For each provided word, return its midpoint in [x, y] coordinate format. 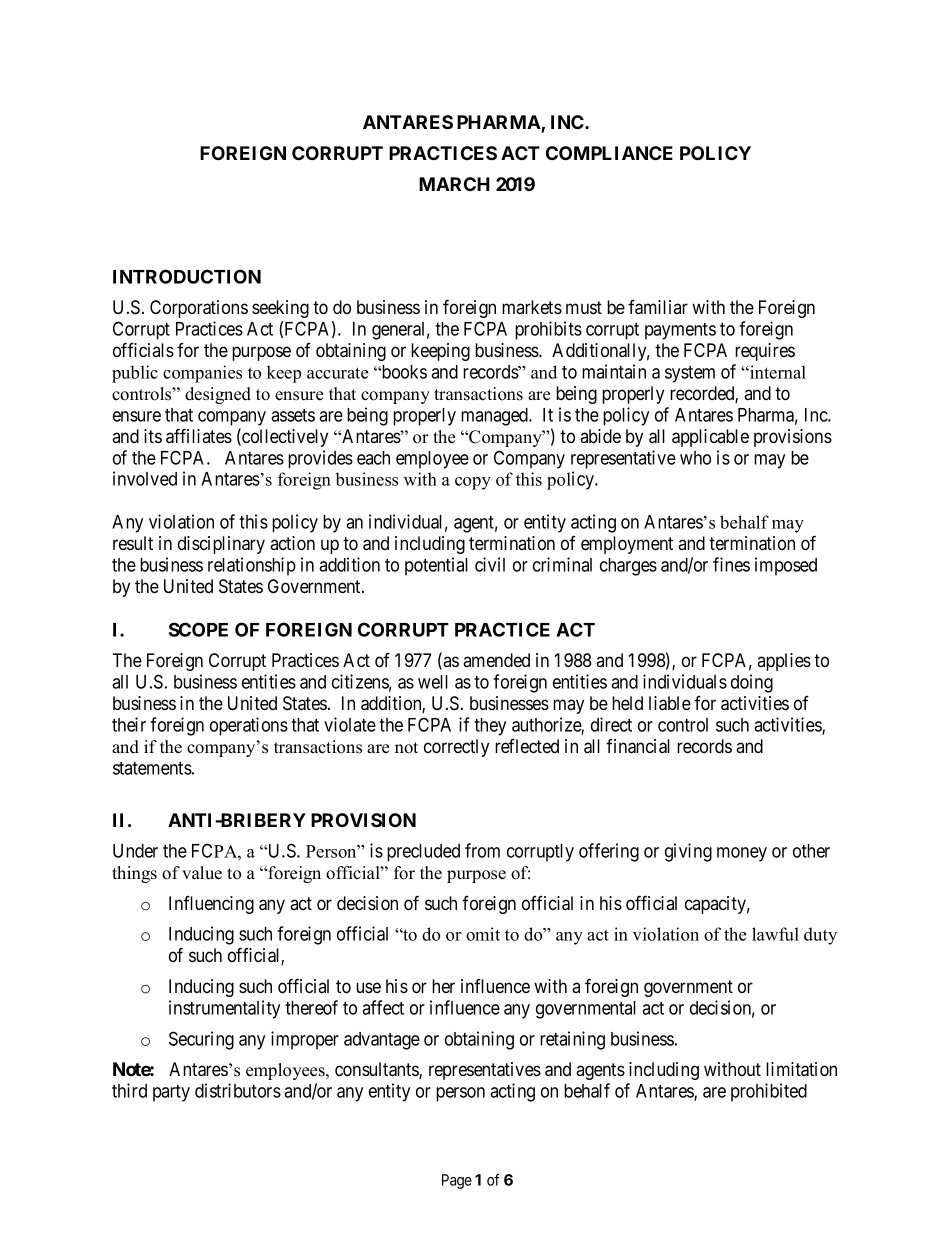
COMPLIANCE [609, 153]
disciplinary [221, 545]
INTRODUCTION [187, 276]
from [482, 850]
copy [473, 483]
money [742, 854]
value [202, 873]
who [695, 458]
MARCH [454, 184]
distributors [238, 1090]
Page [457, 1181]
